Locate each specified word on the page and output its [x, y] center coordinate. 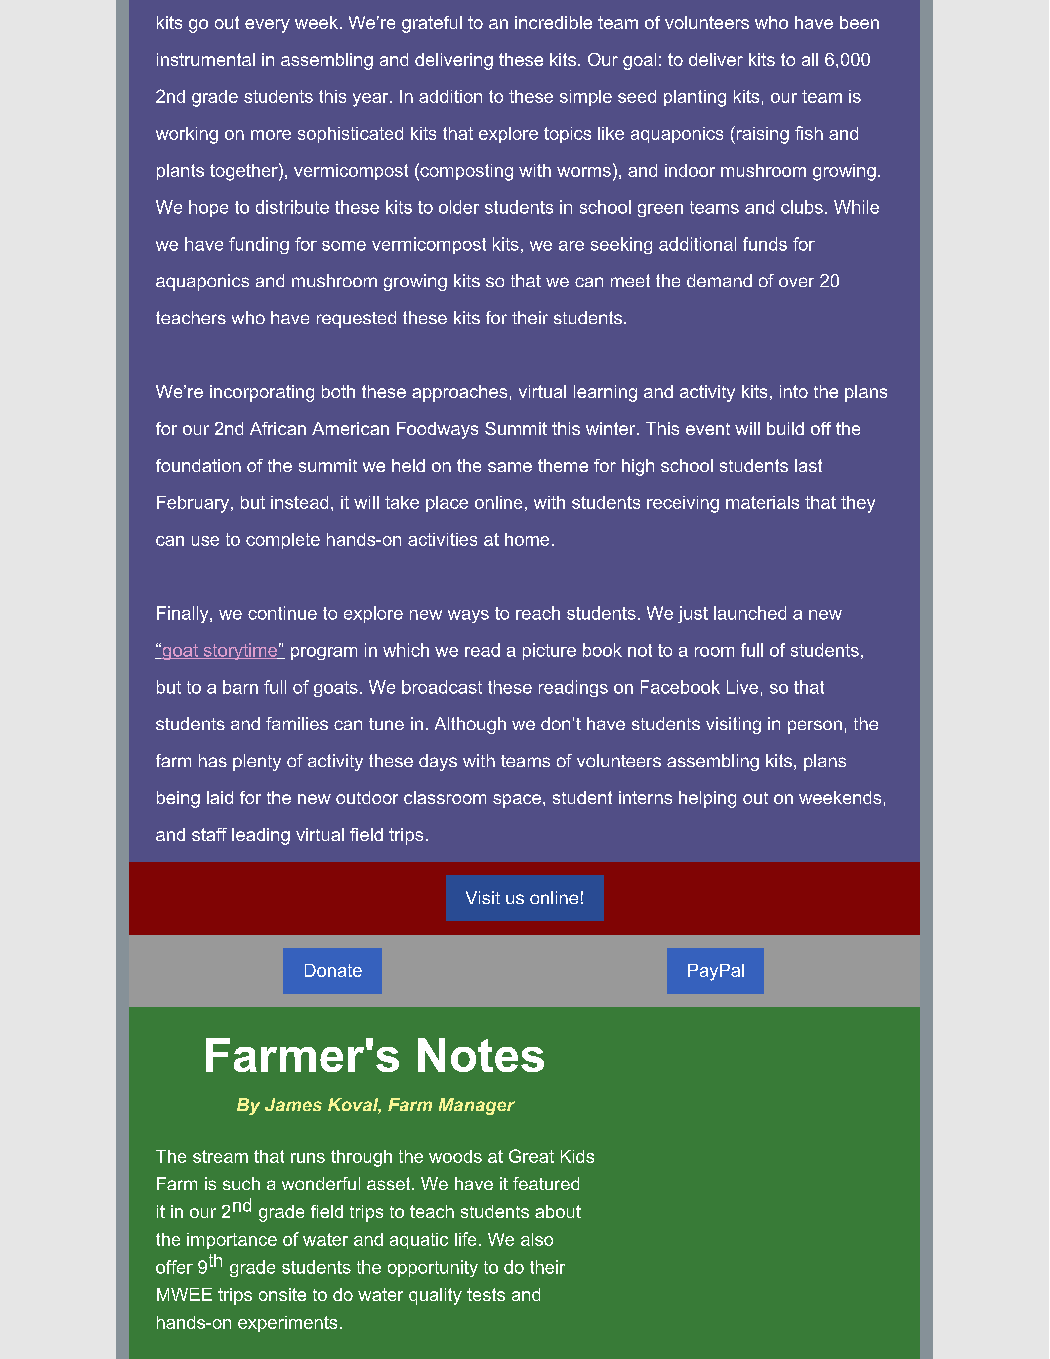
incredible [553, 22]
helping [707, 799]
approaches [459, 393]
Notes [481, 1055]
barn [240, 687]
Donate [333, 970]
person [815, 727]
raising [761, 135]
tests [486, 1294]
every [267, 26]
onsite [282, 1294]
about [558, 1211]
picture [549, 651]
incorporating [262, 393]
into [794, 391]
